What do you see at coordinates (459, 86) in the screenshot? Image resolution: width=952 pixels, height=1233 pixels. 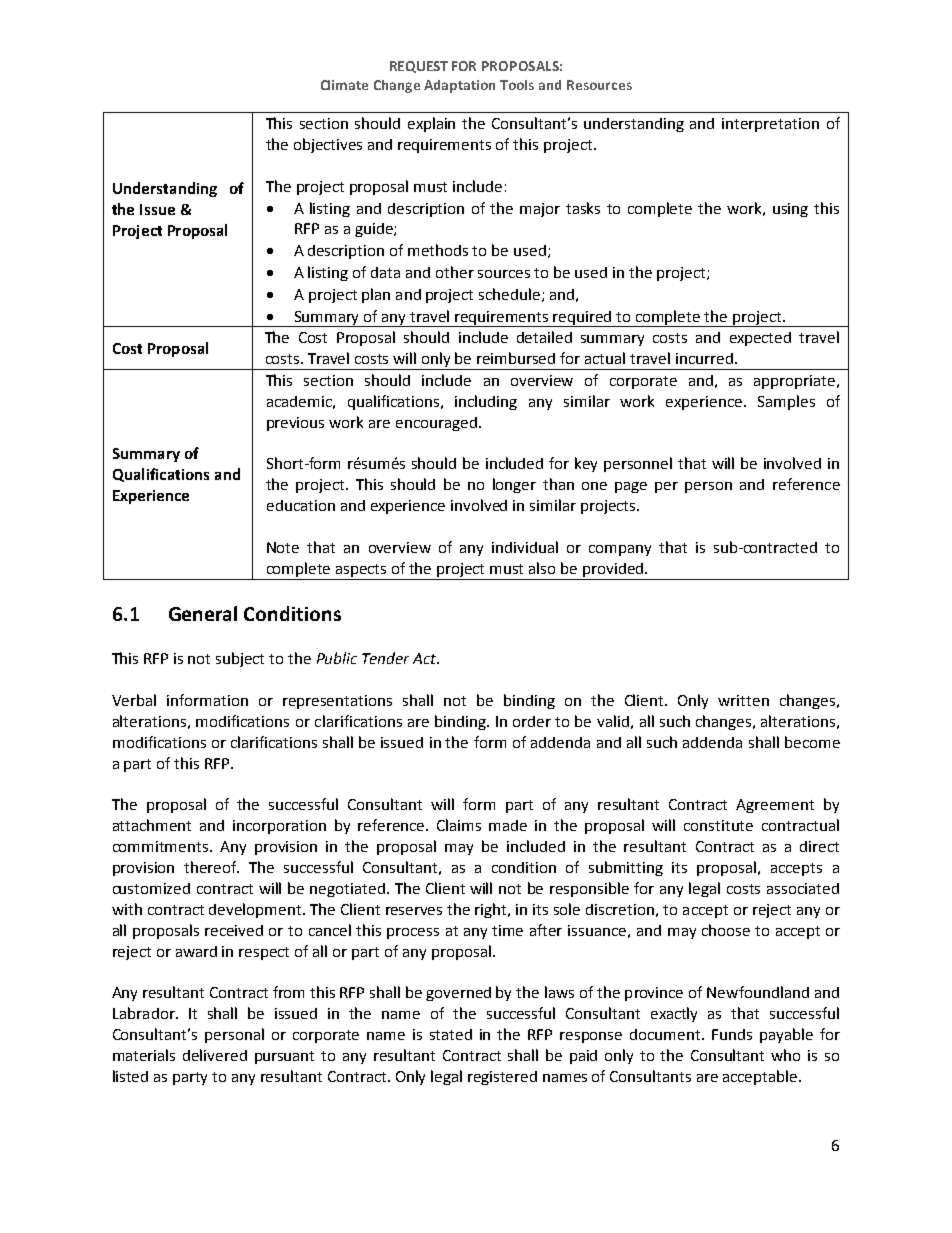 I see `Adaptation` at bounding box center [459, 86].
